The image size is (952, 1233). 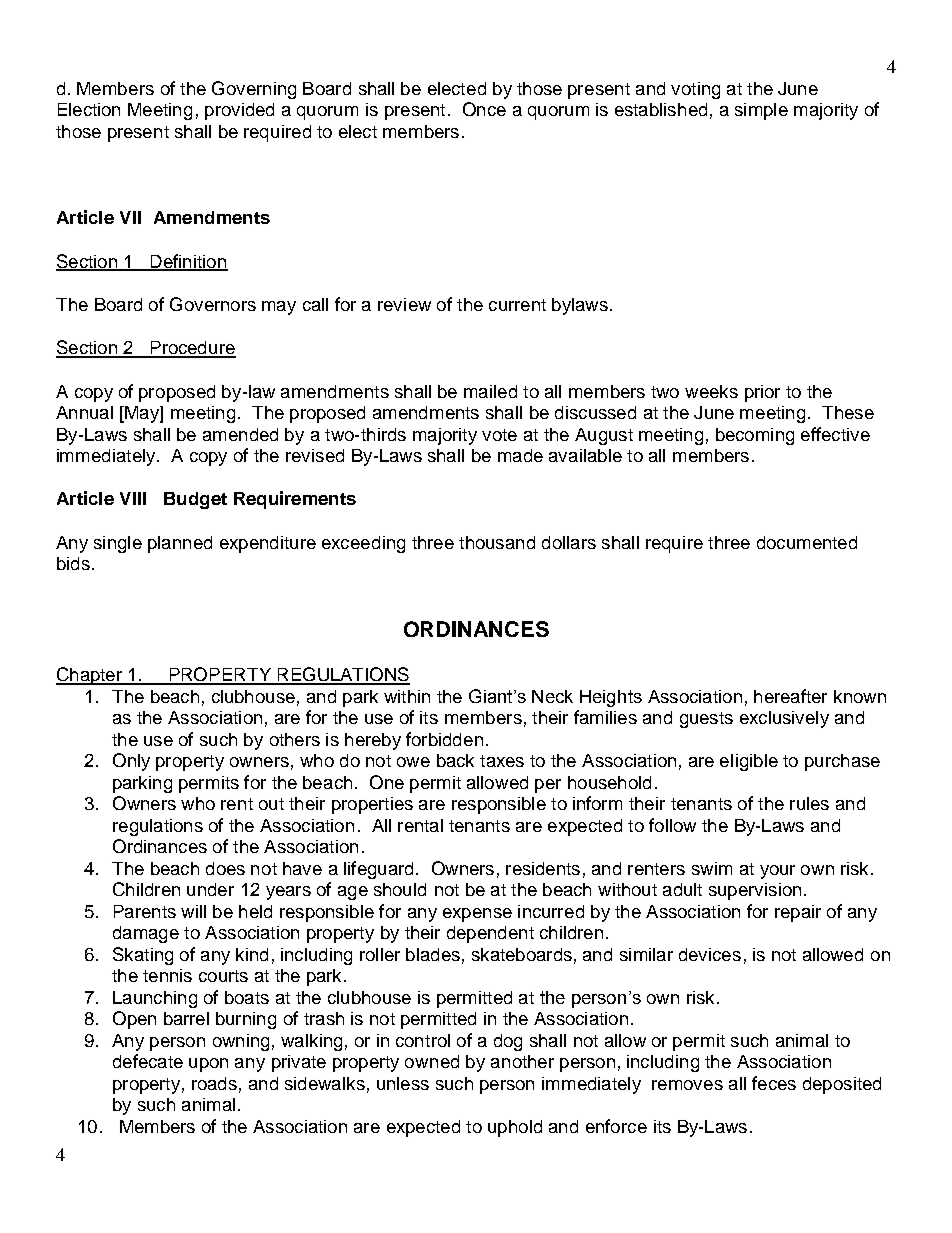 I want to click on simple, so click(x=761, y=111).
